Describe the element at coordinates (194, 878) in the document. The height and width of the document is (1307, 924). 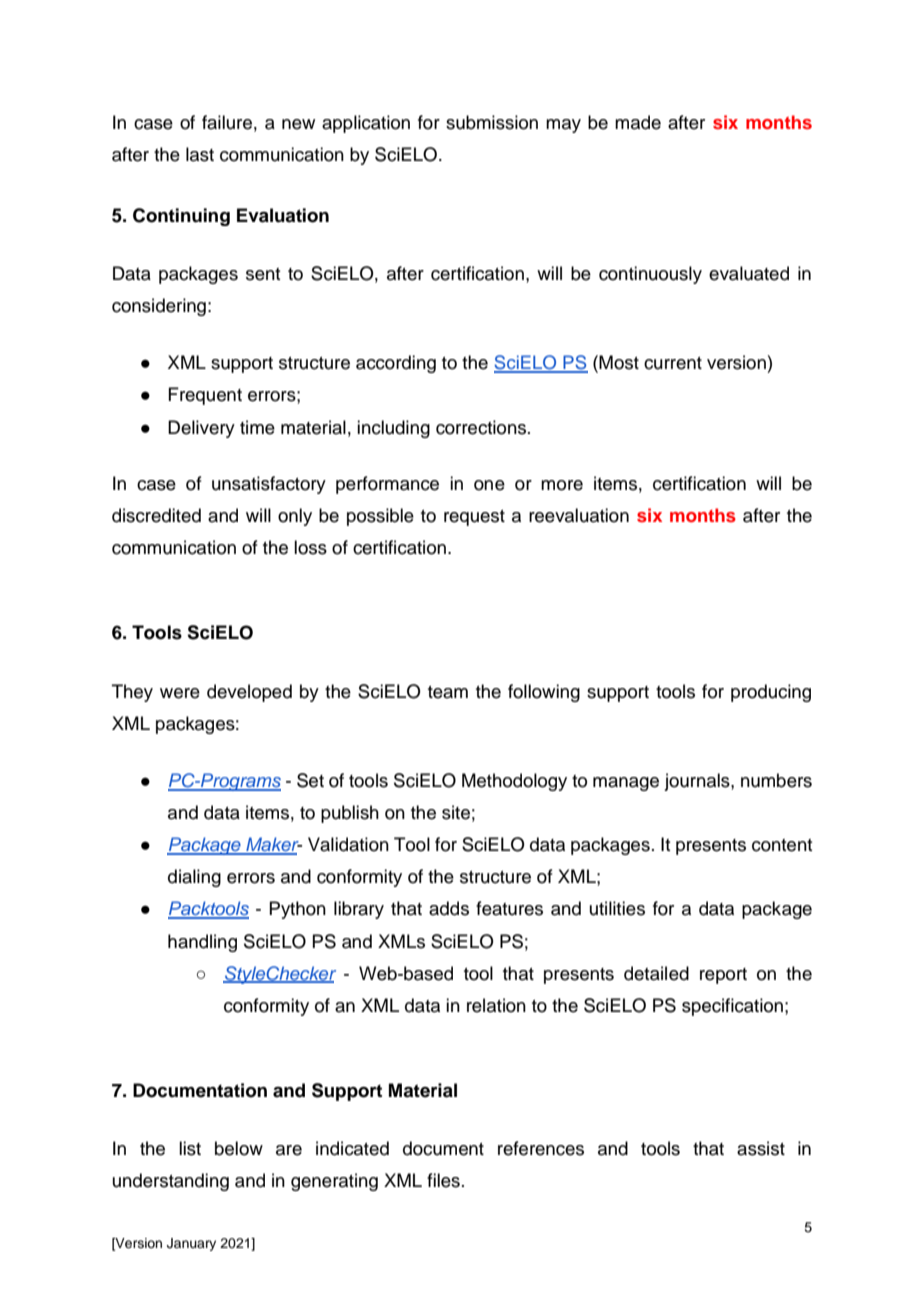
I see `dialing` at that location.
